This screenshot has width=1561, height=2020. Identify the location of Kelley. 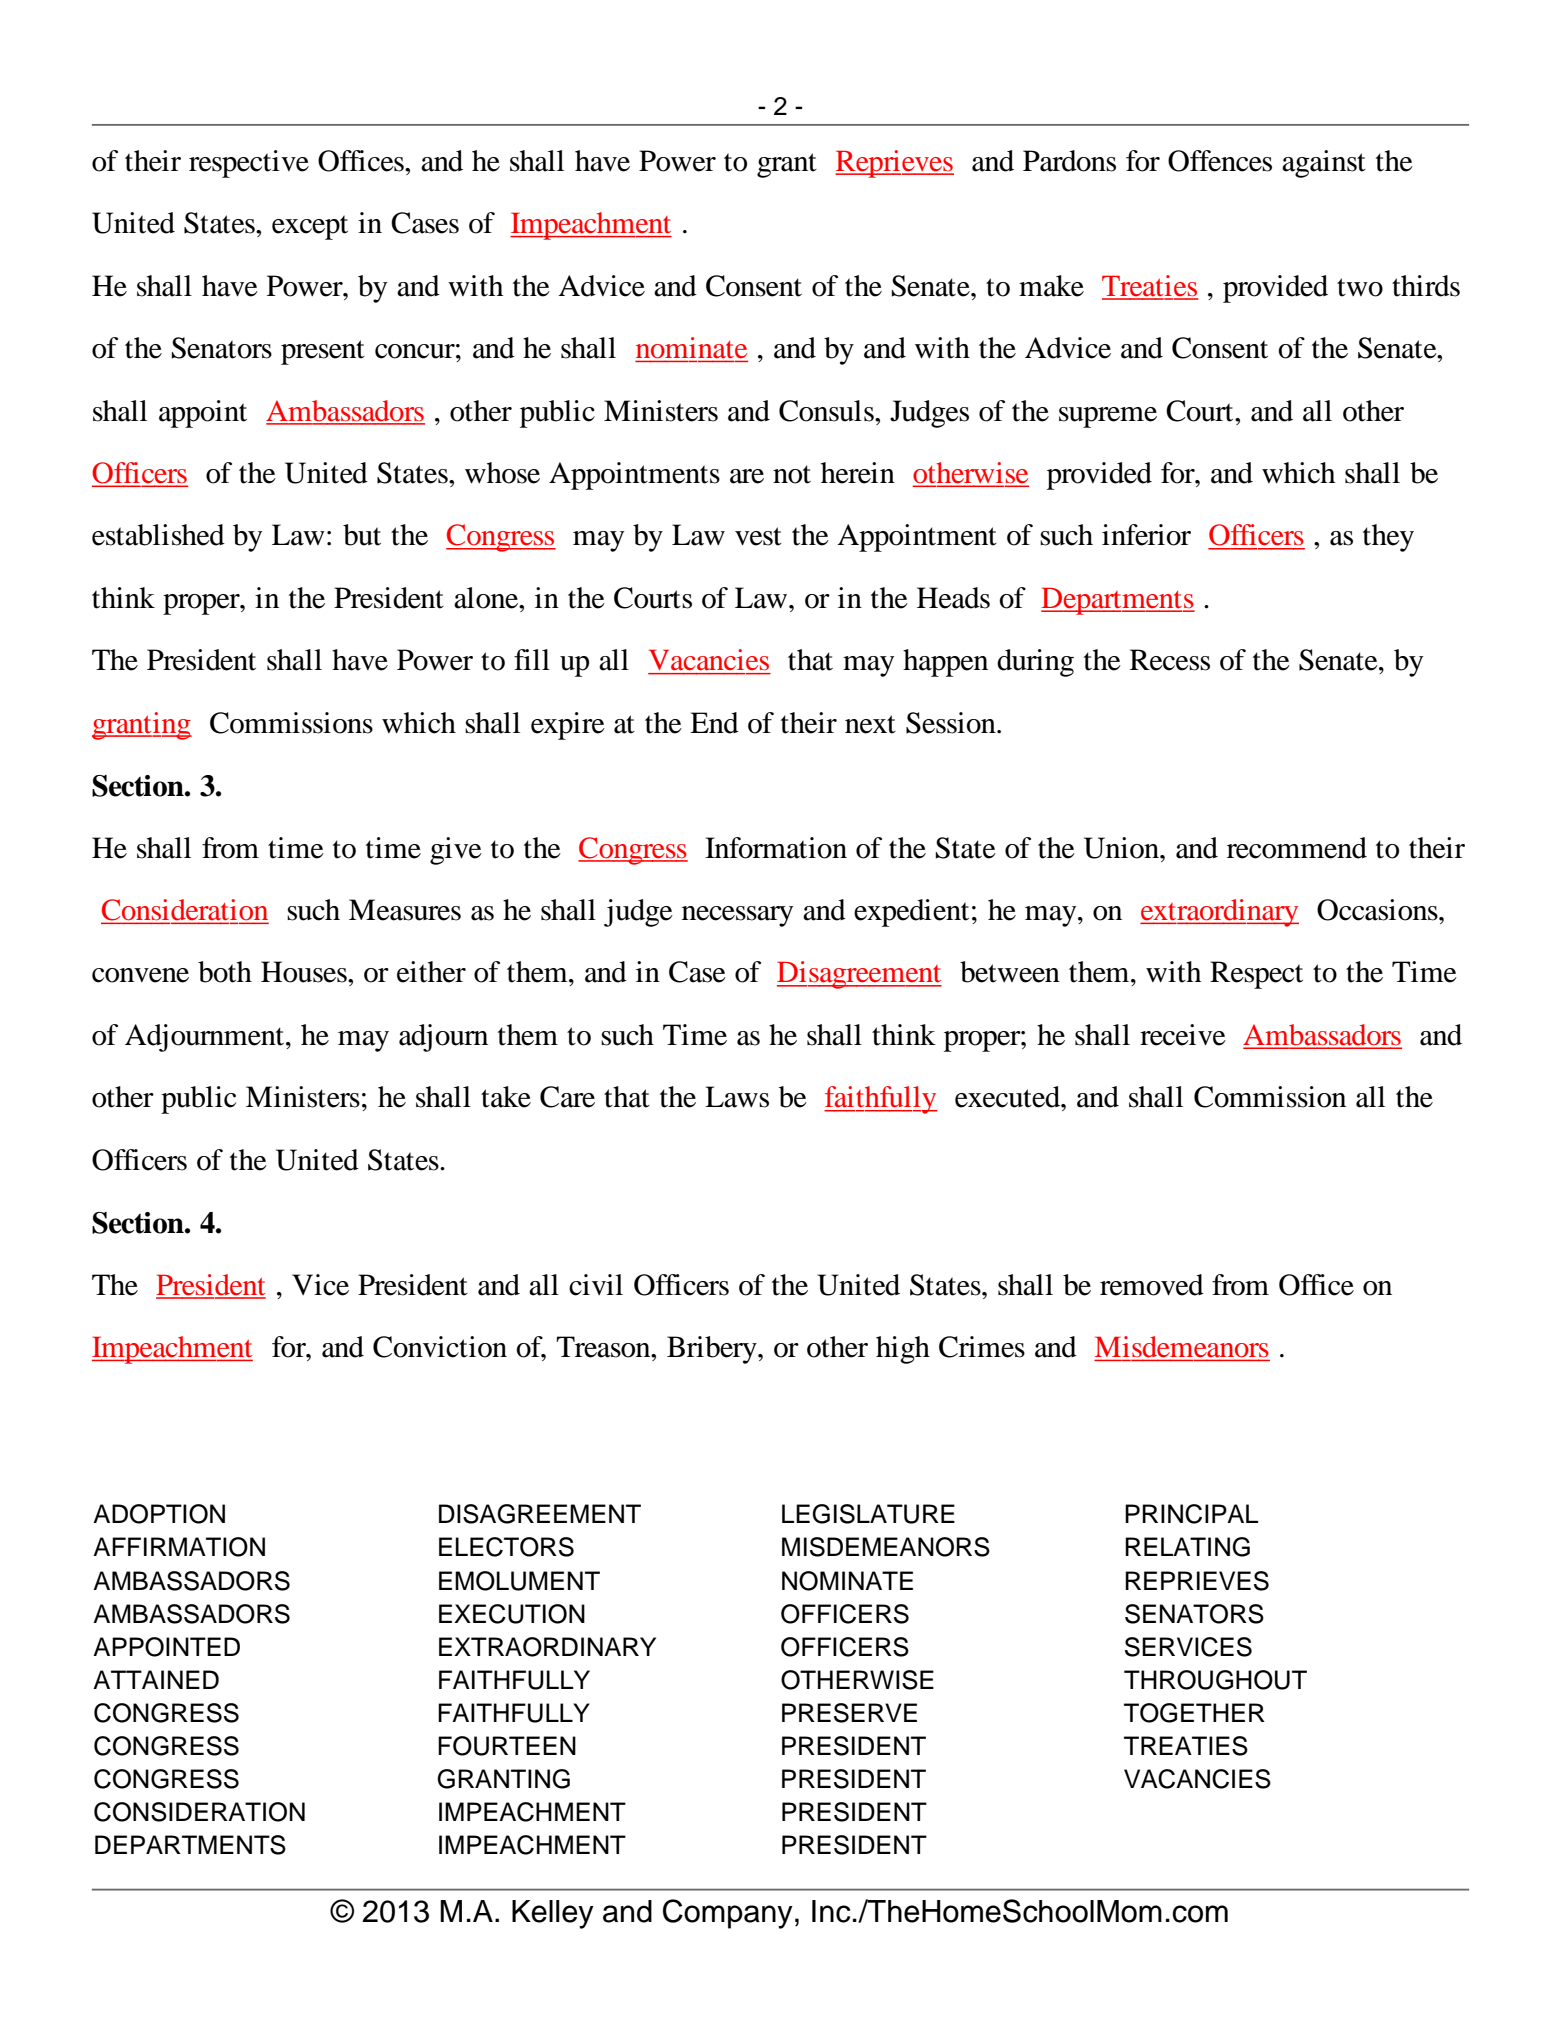
(553, 1914).
